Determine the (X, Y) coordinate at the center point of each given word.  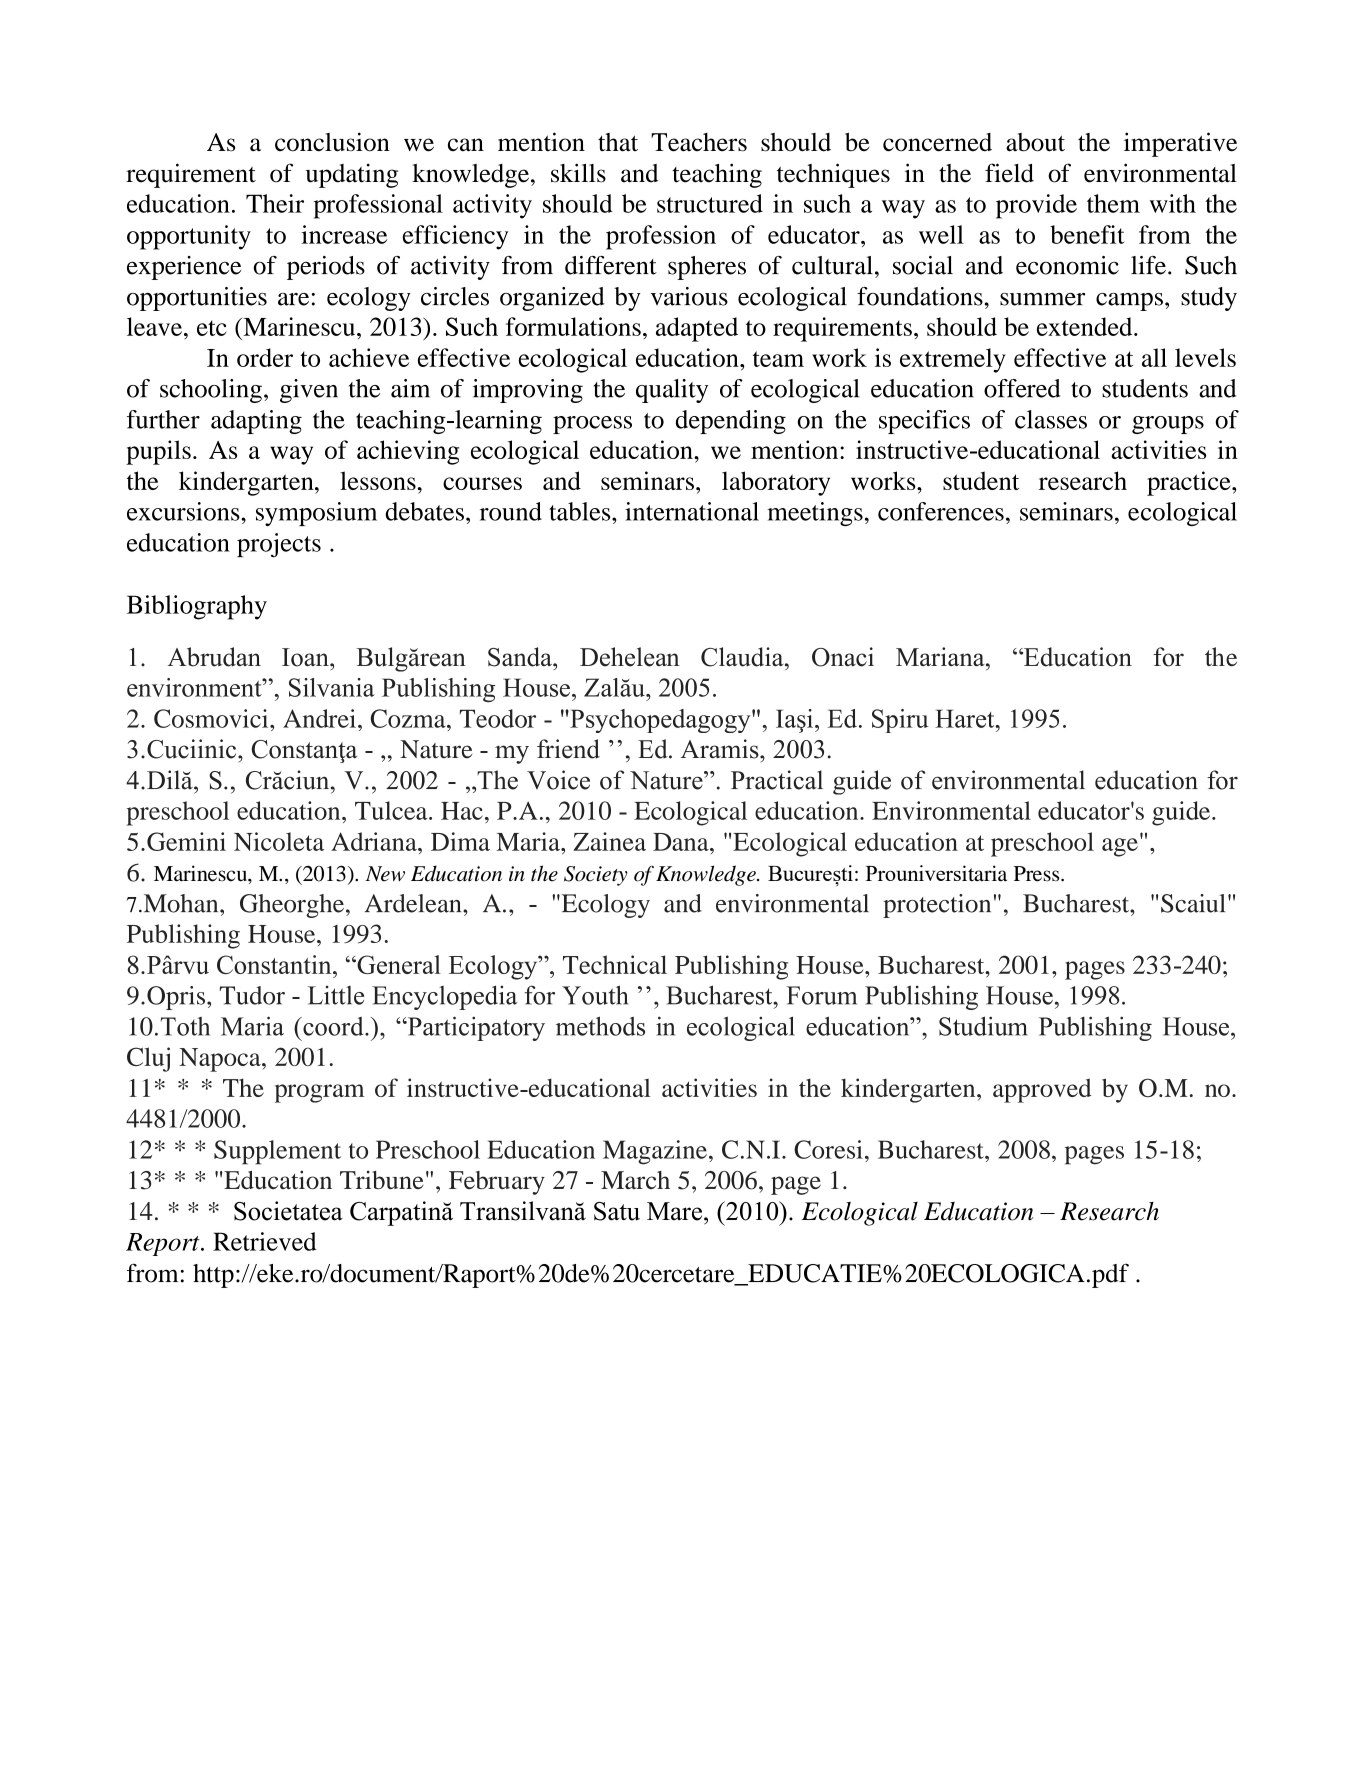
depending (730, 422)
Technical (615, 964)
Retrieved (265, 1241)
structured (710, 203)
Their (275, 203)
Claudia (743, 657)
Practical (777, 780)
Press (1038, 874)
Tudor (252, 995)
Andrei (319, 718)
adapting (256, 422)
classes (1051, 419)
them (1113, 203)
